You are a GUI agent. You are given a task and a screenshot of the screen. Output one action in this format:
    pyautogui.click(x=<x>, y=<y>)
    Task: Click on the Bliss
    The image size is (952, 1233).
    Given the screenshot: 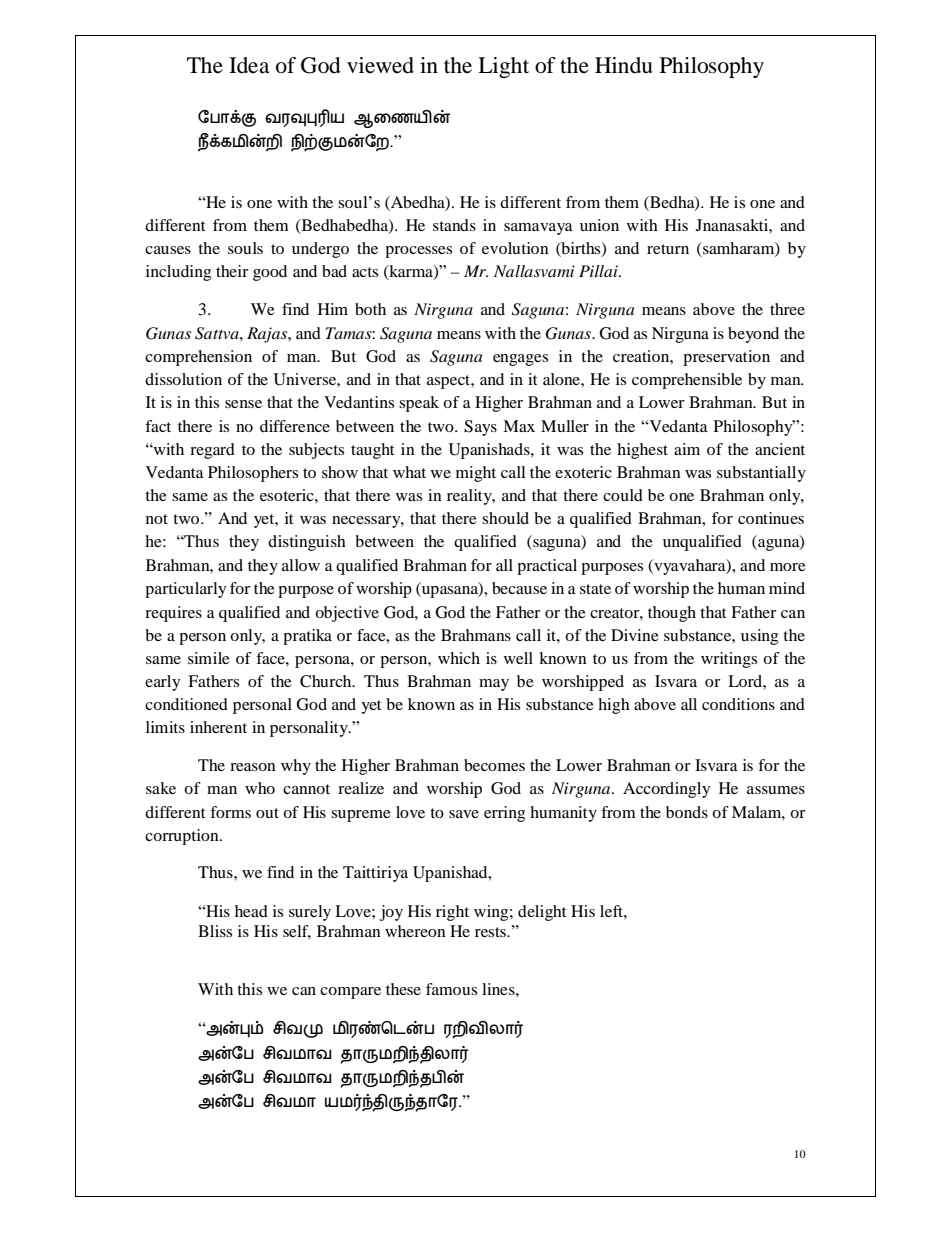 What is the action you would take?
    pyautogui.click(x=215, y=931)
